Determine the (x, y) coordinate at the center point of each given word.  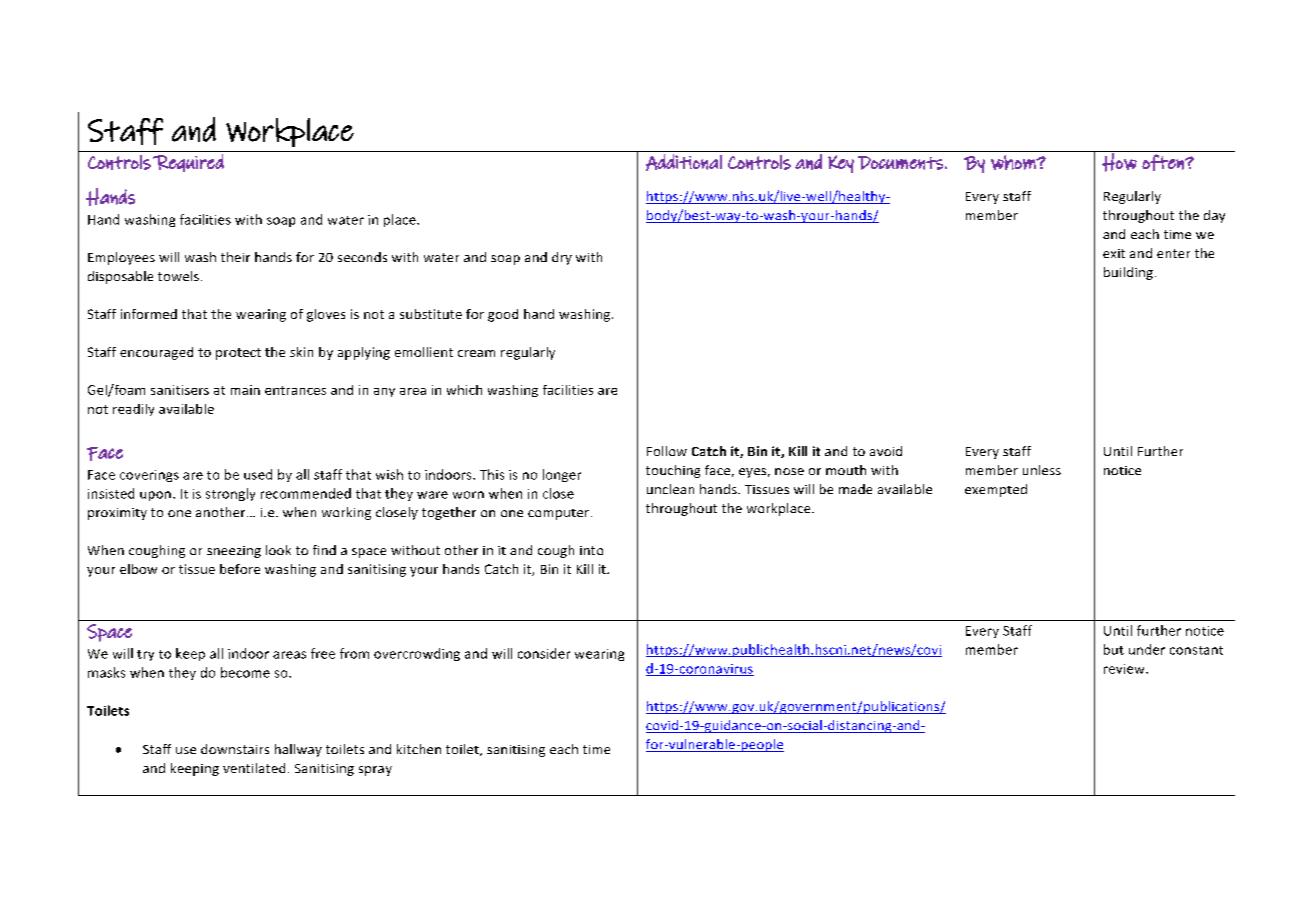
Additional (684, 162)
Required (188, 163)
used (258, 474)
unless (1042, 470)
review (1125, 669)
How (1119, 161)
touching (673, 471)
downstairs (235, 749)
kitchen (419, 749)
